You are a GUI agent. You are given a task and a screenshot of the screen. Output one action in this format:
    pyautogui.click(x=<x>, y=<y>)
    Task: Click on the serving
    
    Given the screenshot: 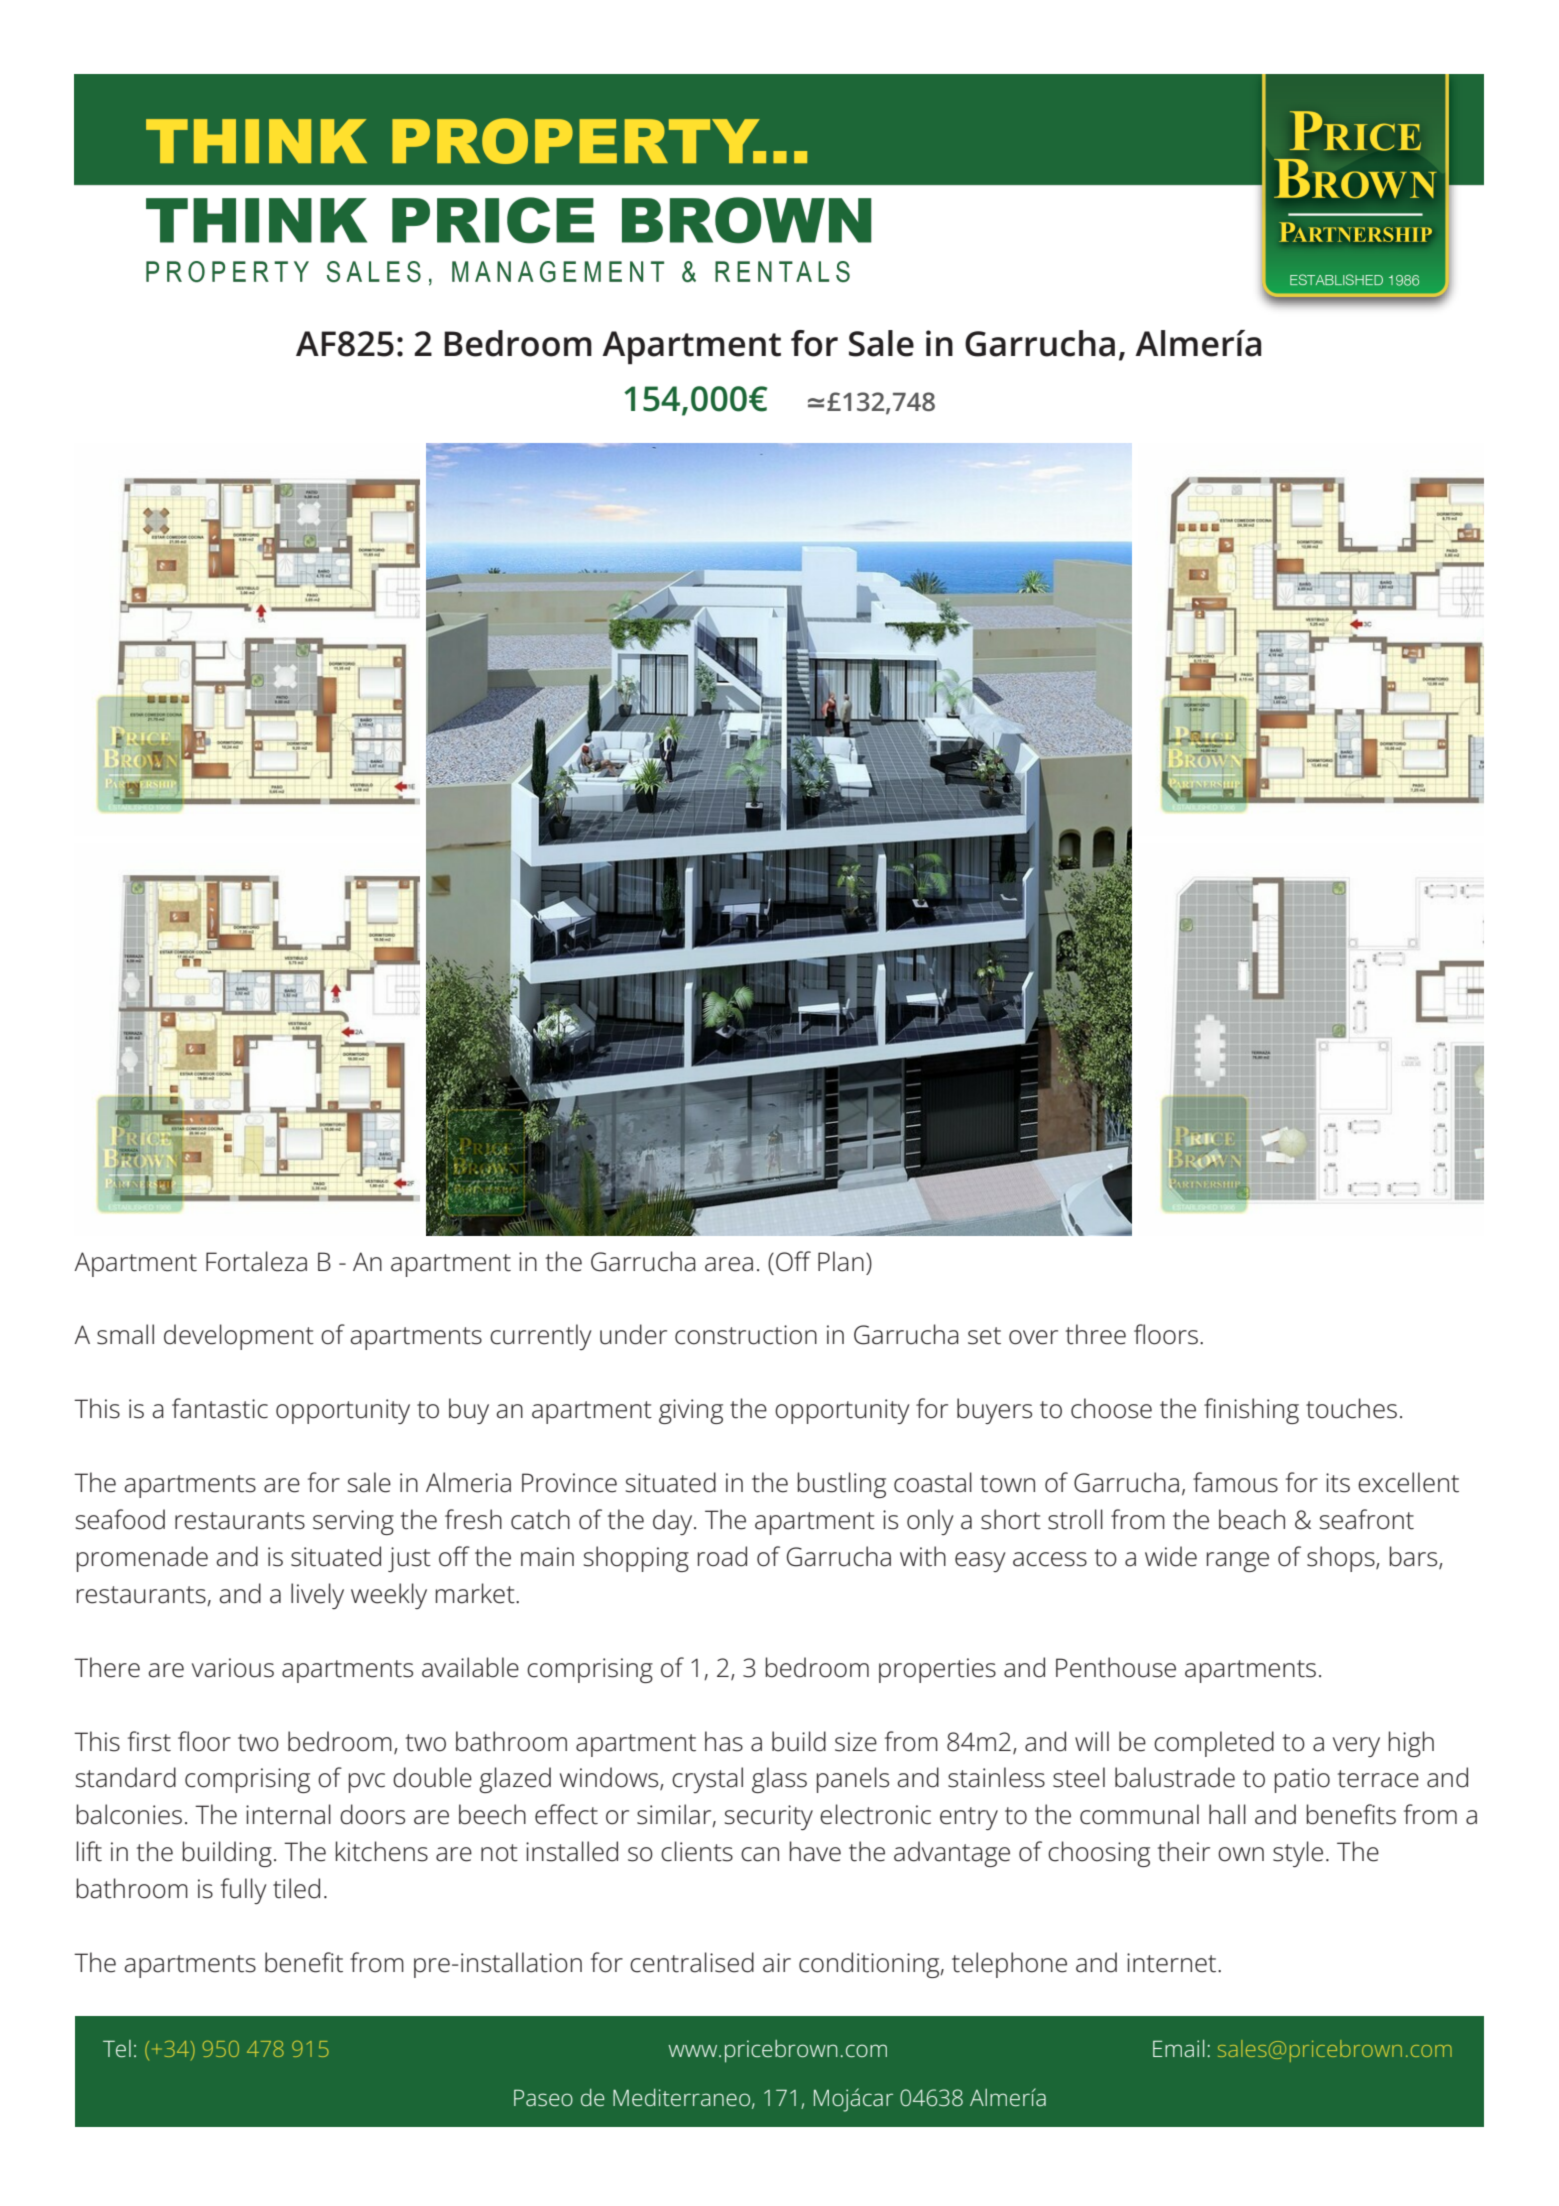 What is the action you would take?
    pyautogui.click(x=353, y=1522)
